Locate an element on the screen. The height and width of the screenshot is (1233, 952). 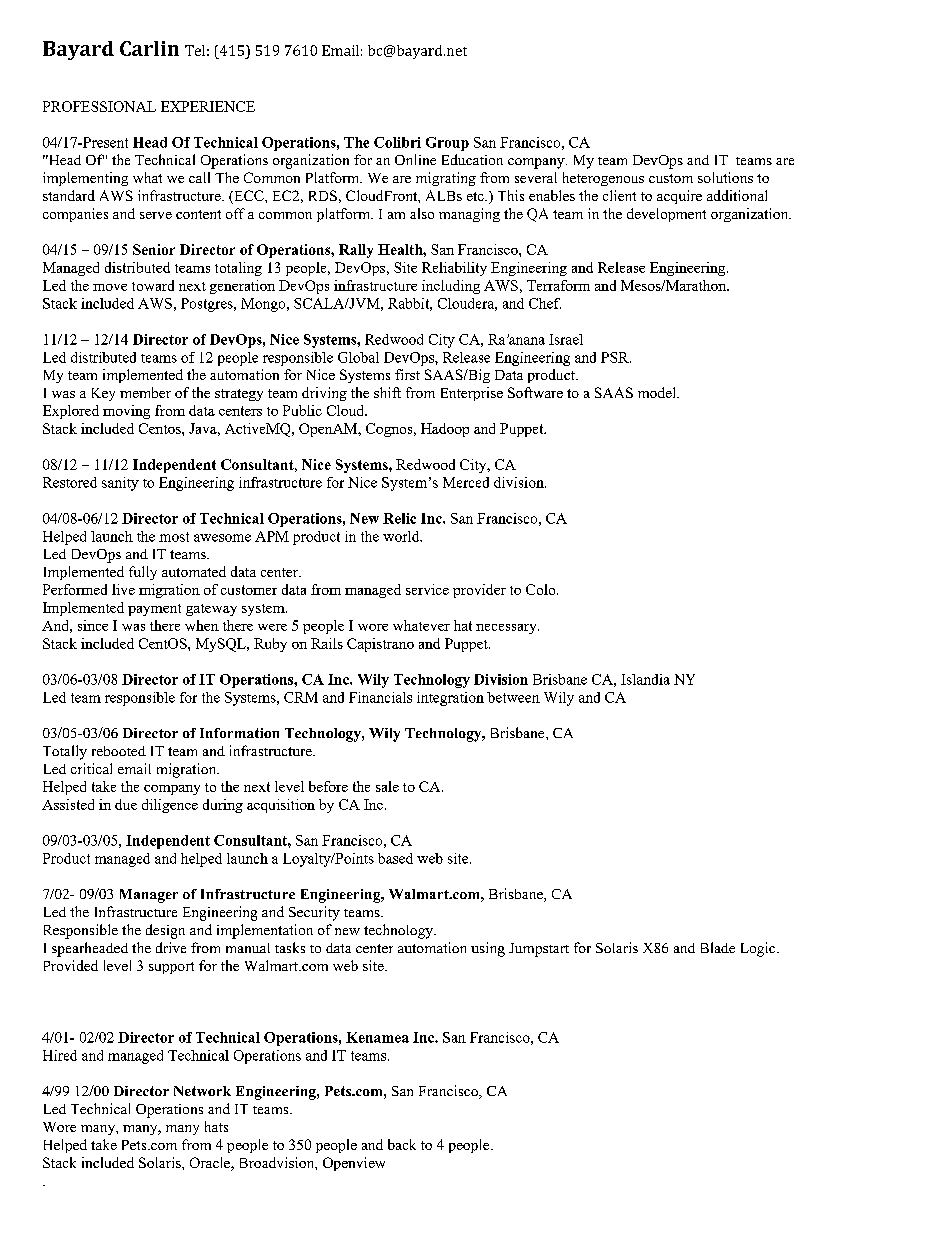
Blade is located at coordinates (718, 947).
